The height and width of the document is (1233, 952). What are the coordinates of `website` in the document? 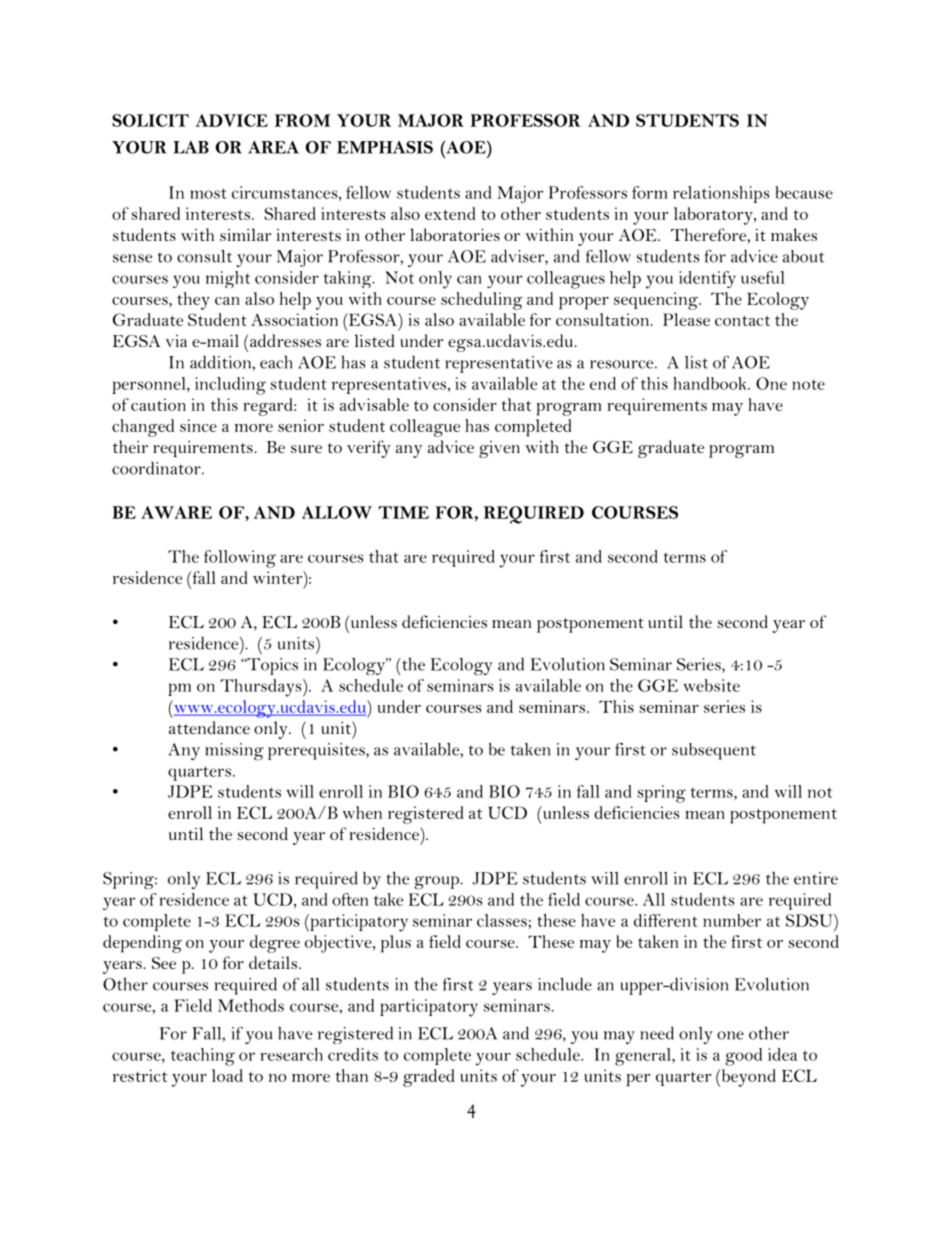 It's located at (711, 685).
